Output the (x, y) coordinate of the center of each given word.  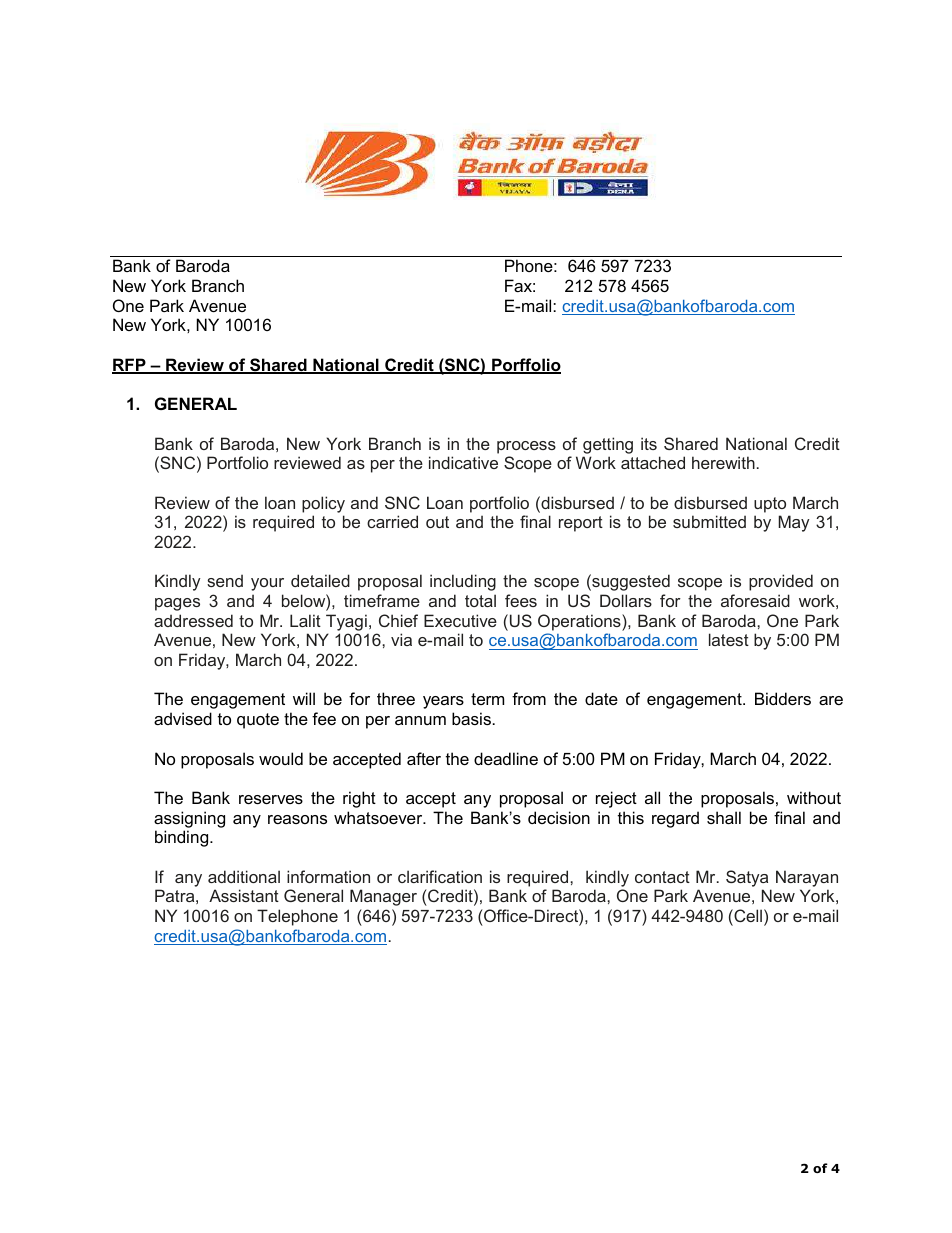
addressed (193, 620)
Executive (460, 620)
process (526, 447)
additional (244, 876)
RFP (130, 365)
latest (729, 639)
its (649, 443)
